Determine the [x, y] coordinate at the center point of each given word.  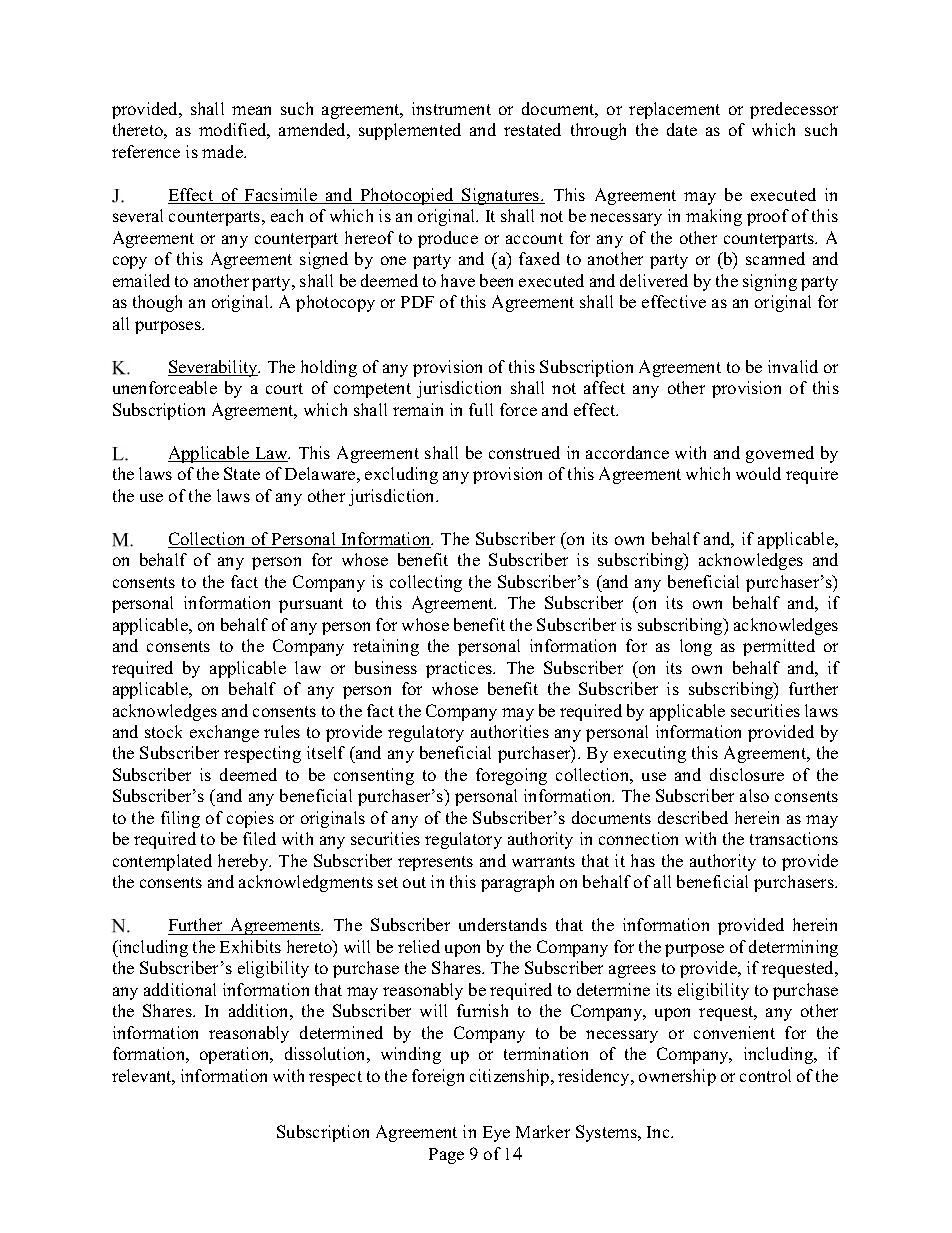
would [758, 473]
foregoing [511, 776]
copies [250, 819]
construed [524, 452]
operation [236, 1055]
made [223, 151]
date [682, 129]
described [693, 817]
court [284, 388]
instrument [451, 108]
